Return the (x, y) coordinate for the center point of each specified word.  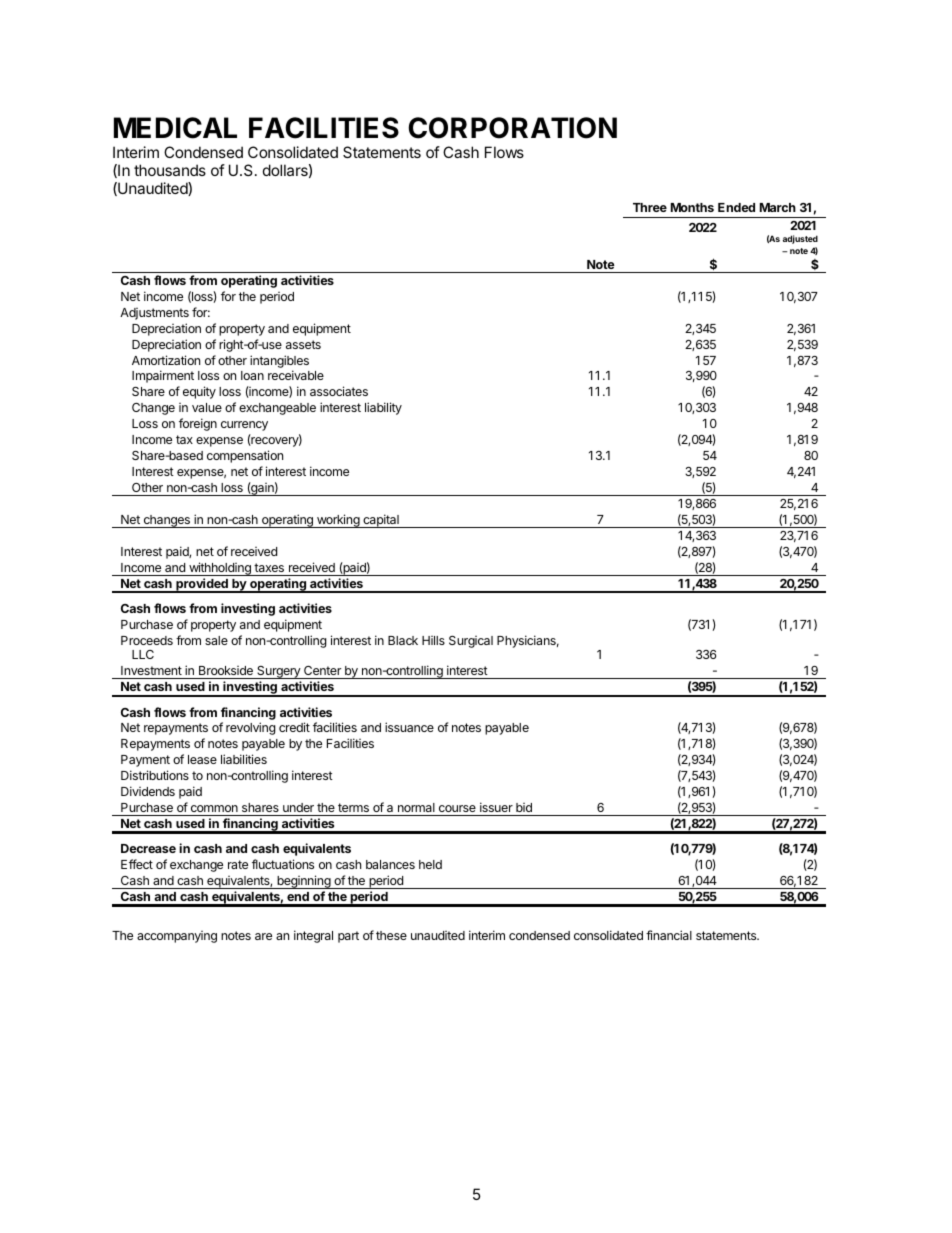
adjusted (800, 239)
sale (216, 640)
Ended (736, 207)
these (391, 935)
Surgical (471, 642)
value (207, 407)
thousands (170, 170)
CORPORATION (512, 128)
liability (383, 408)
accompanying (177, 937)
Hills (433, 640)
